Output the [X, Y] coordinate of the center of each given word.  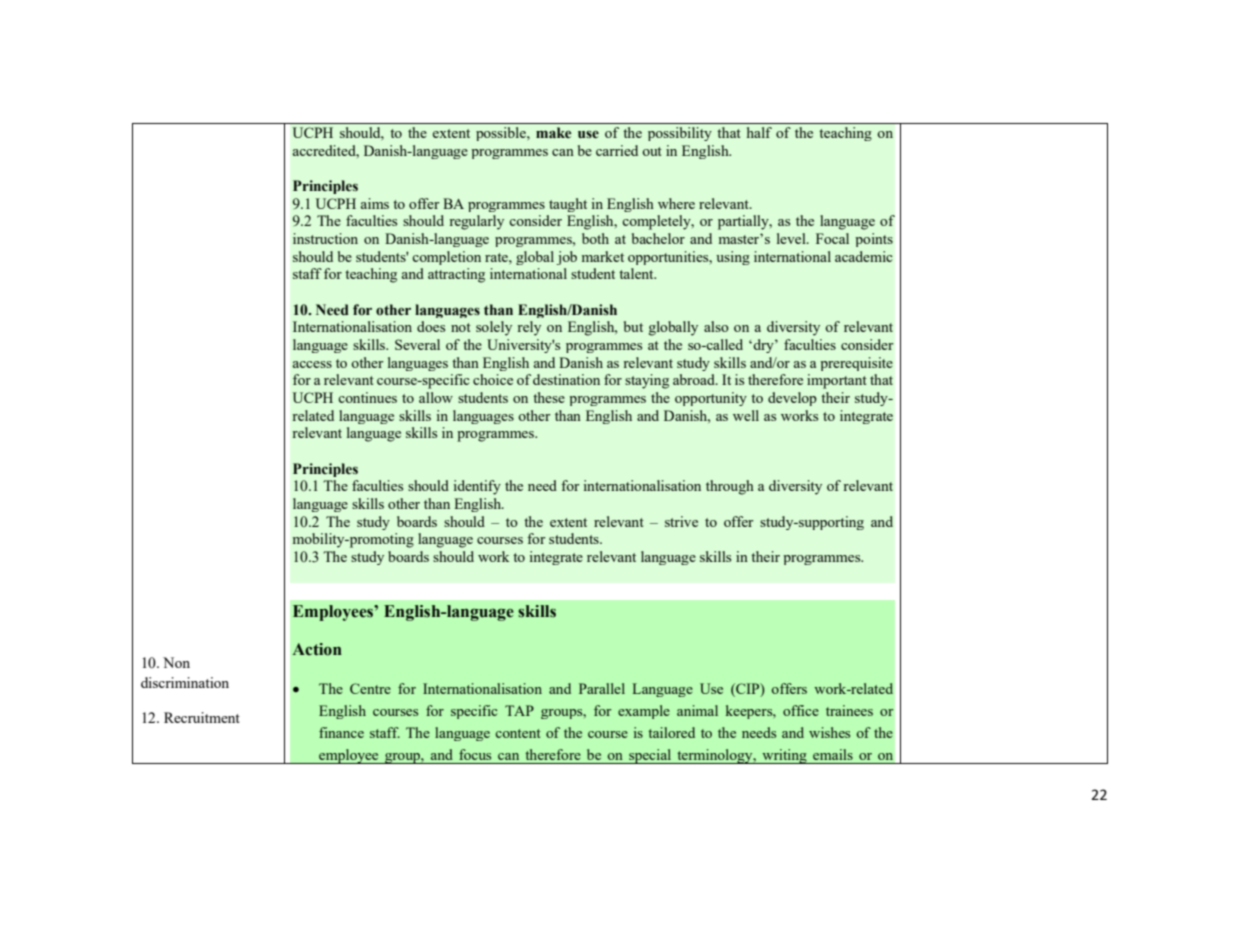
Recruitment [202, 717]
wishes [829, 732]
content [518, 733]
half [759, 132]
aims [375, 203]
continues [367, 397]
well [746, 415]
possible [502, 134]
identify [477, 487]
